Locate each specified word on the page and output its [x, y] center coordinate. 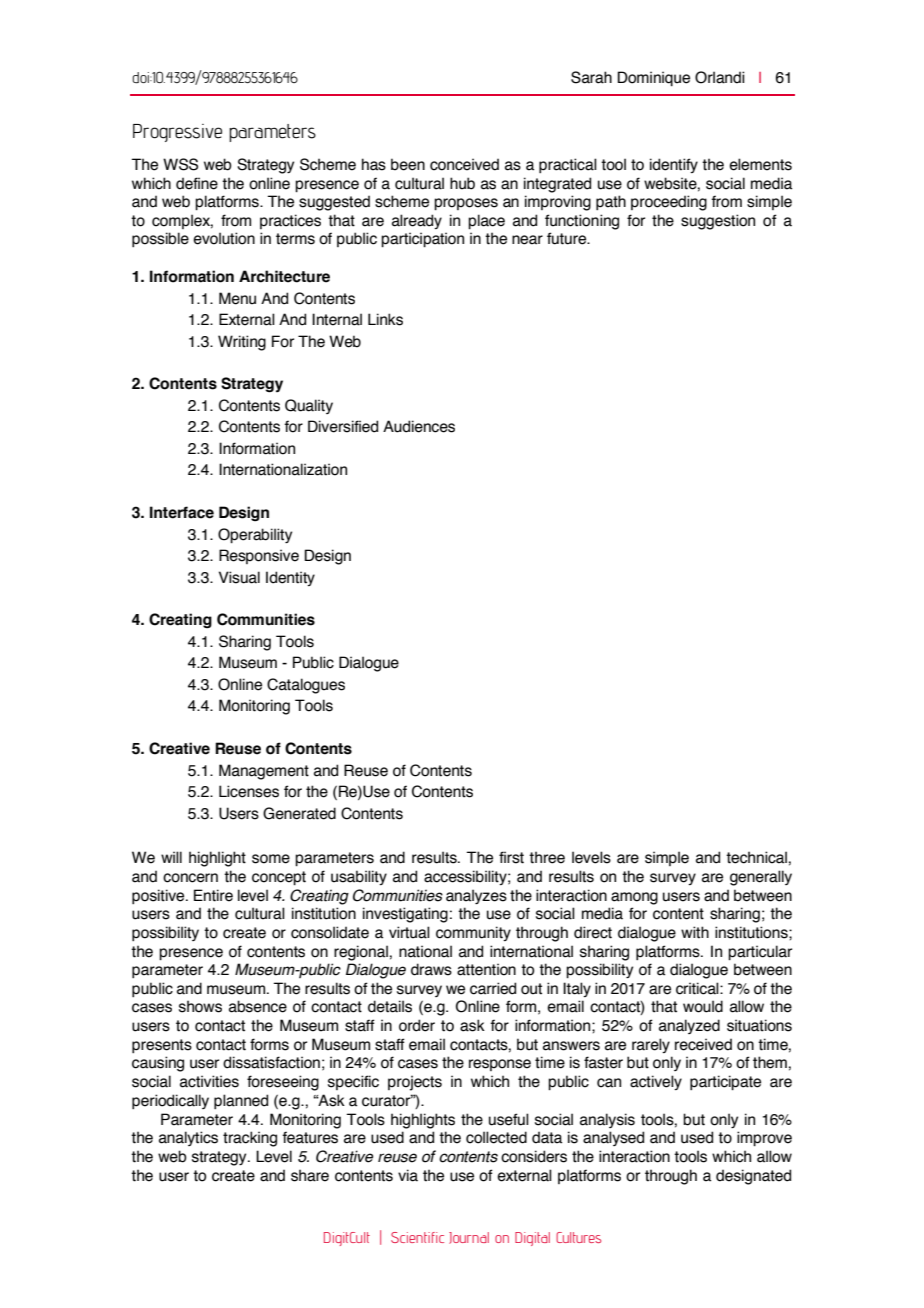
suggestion [718, 222]
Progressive [177, 133]
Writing [242, 343]
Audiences [419, 426]
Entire [213, 895]
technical [756, 857]
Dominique [653, 78]
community [473, 933]
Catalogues [306, 686]
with [695, 932]
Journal [469, 1238]
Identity [290, 578]
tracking [250, 1139]
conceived [464, 164]
